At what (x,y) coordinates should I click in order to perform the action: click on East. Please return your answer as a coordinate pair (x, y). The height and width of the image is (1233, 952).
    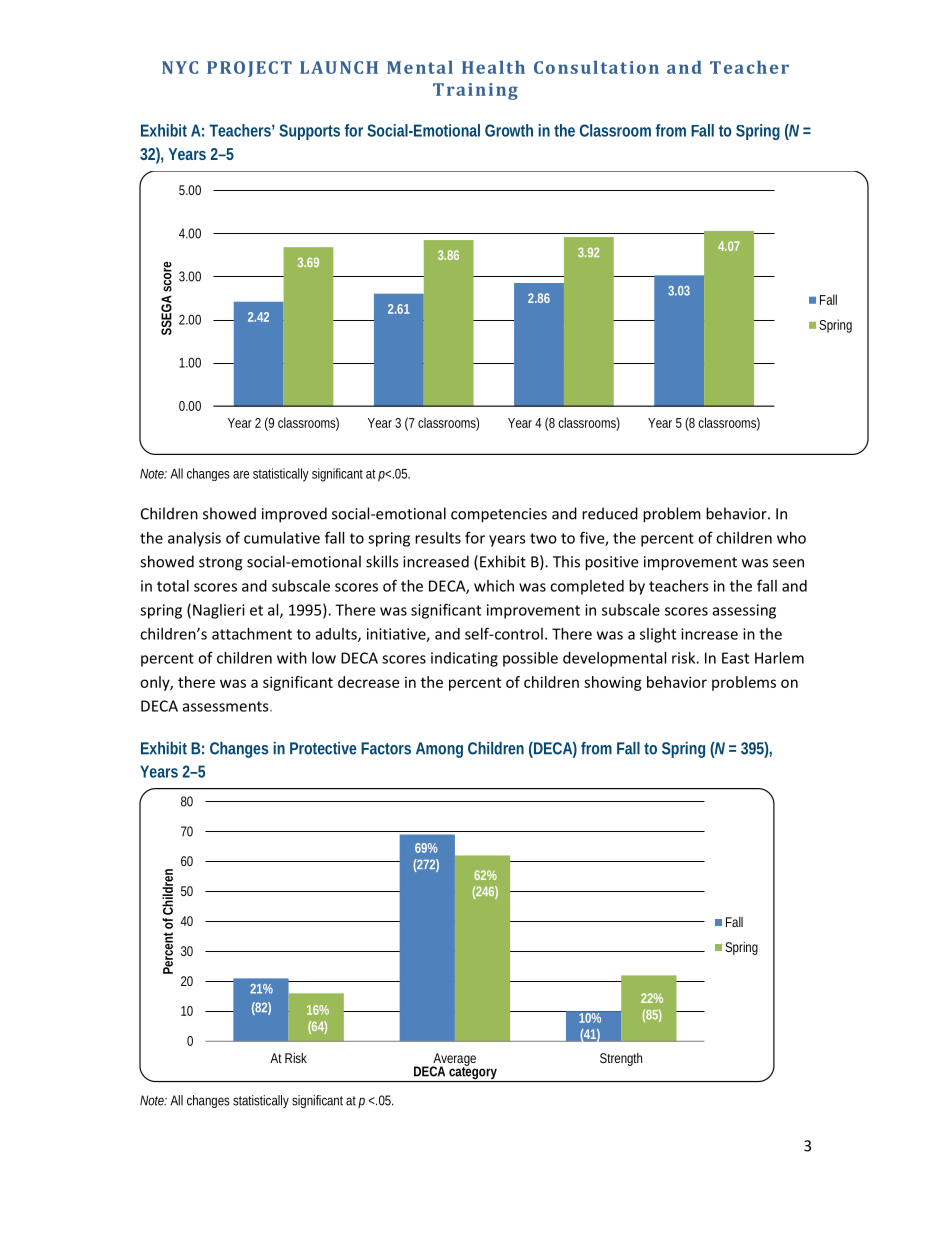
    Looking at the image, I should click on (735, 658).
